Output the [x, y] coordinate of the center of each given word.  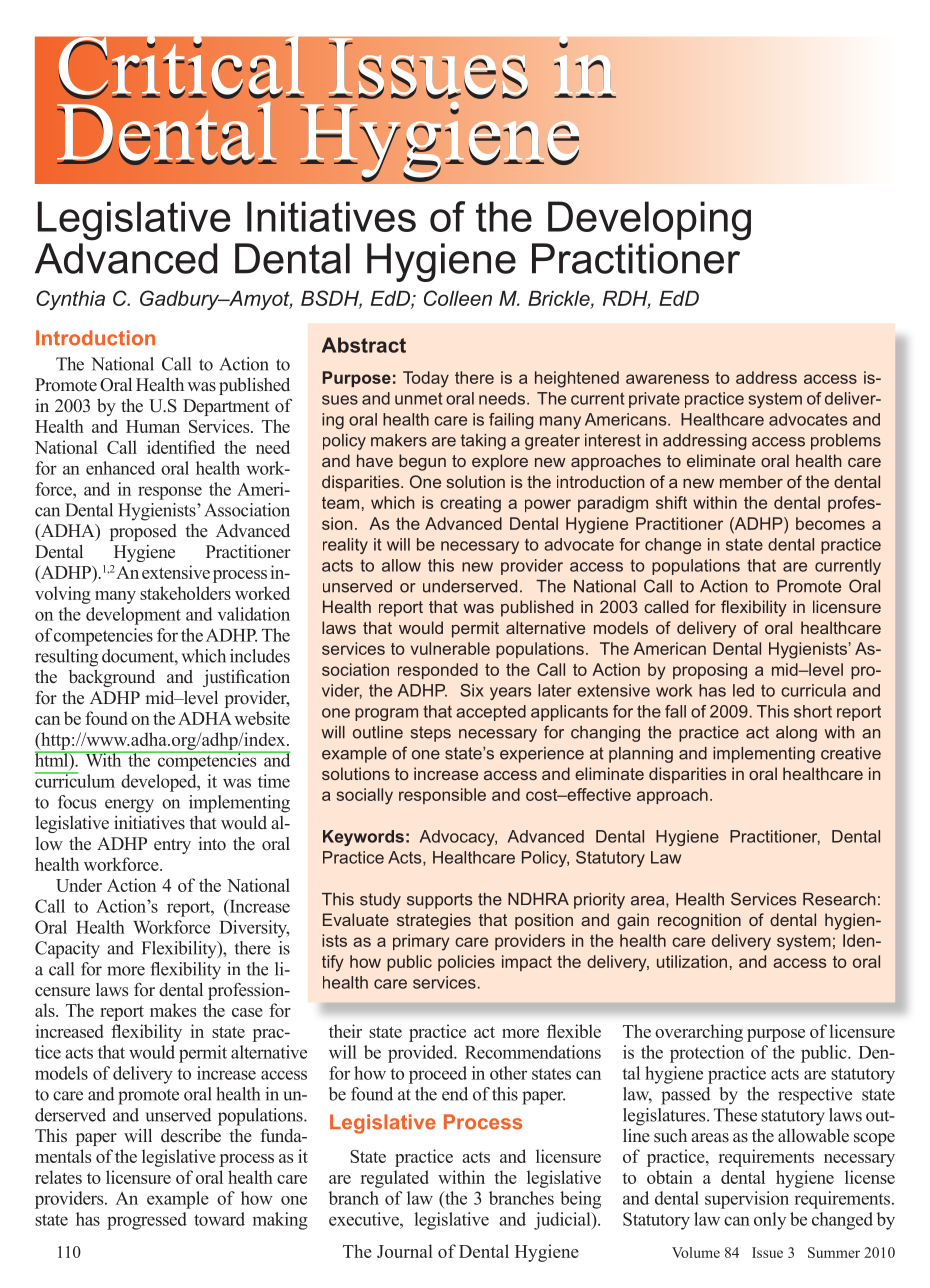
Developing [649, 221]
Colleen [458, 298]
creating [470, 504]
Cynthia [70, 300]
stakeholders [185, 593]
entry [172, 846]
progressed [147, 1221]
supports [439, 901]
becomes [830, 523]
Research [839, 899]
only [770, 1221]
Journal [405, 1251]
